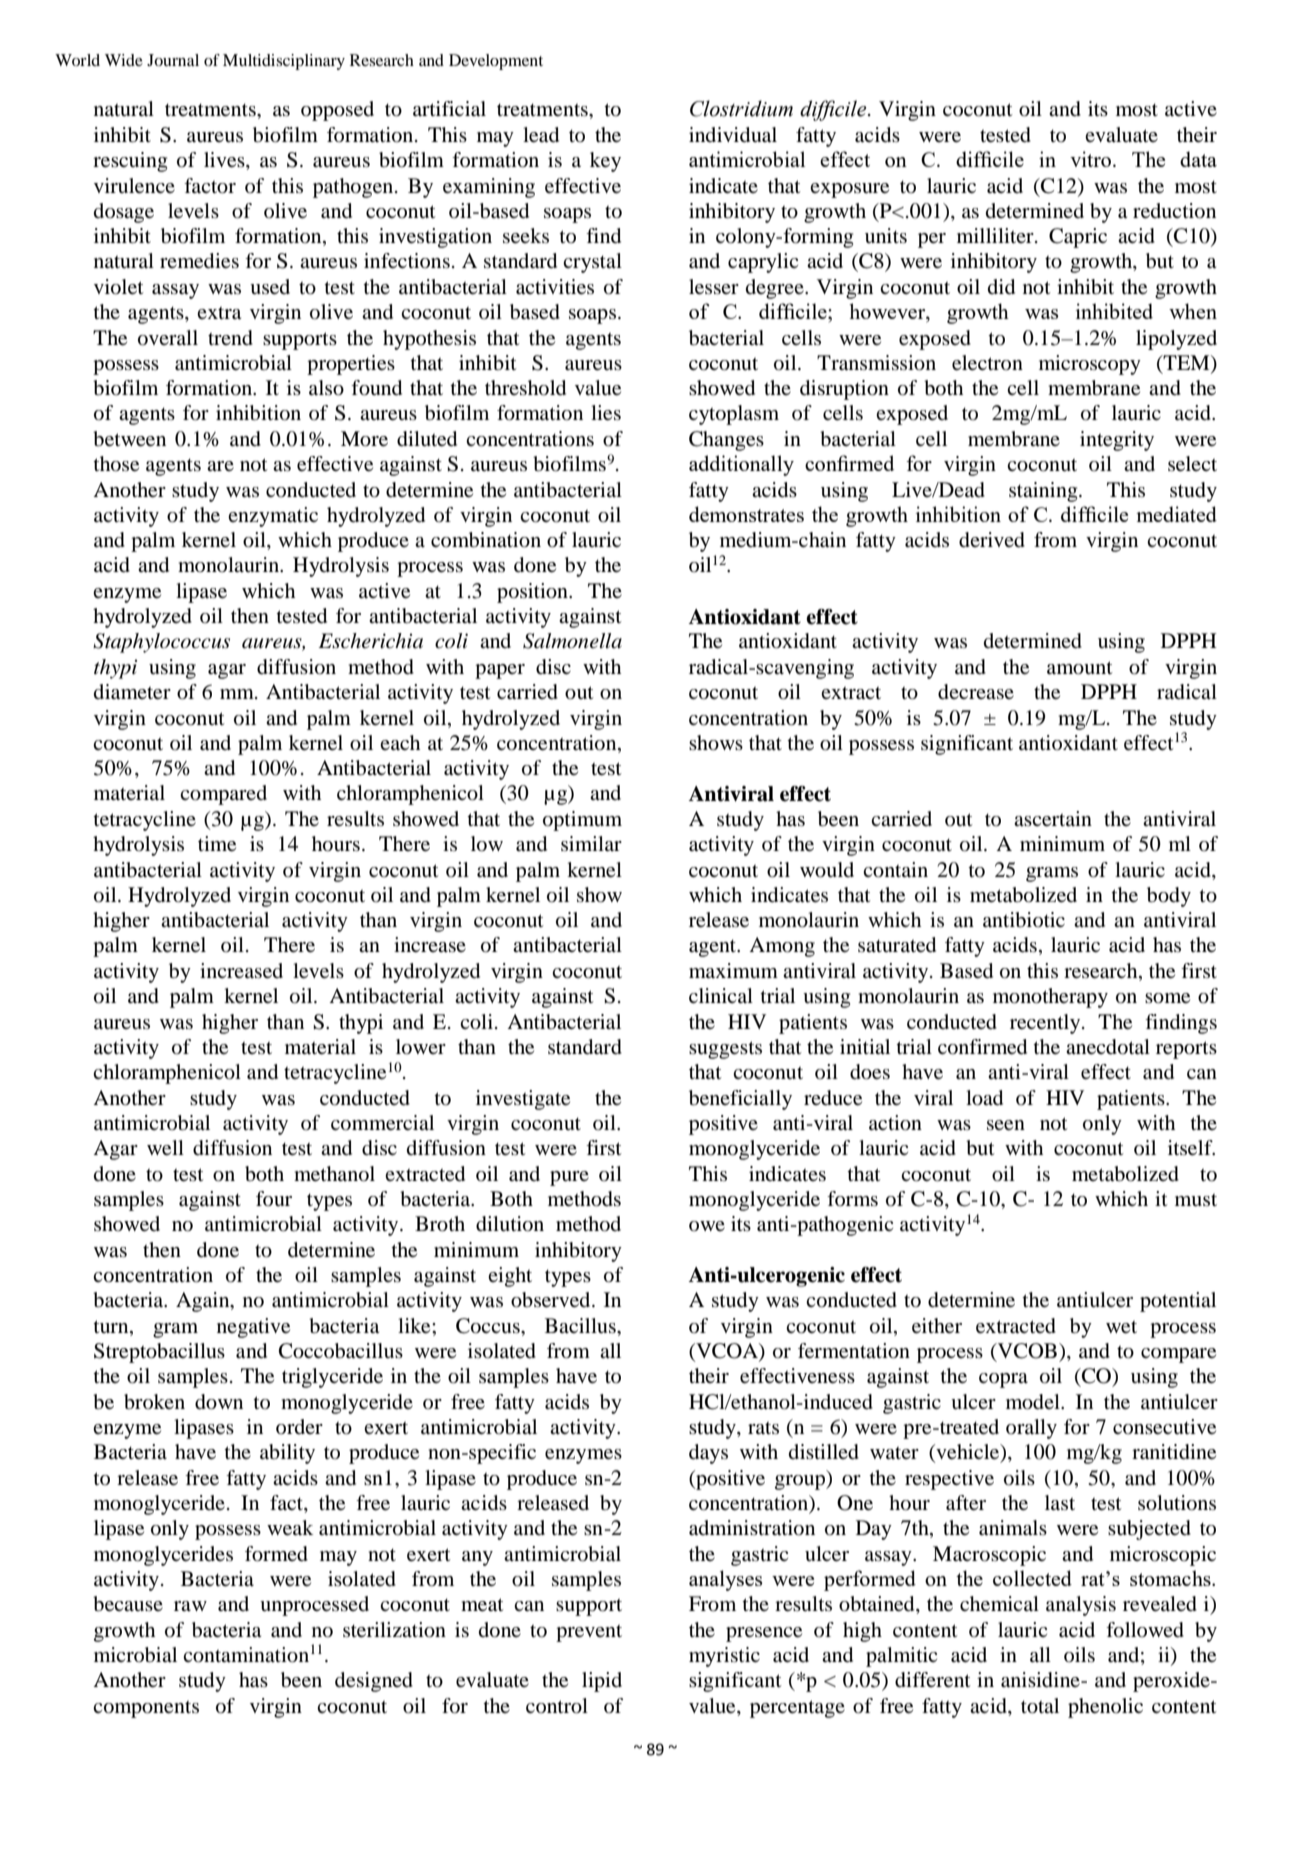 The height and width of the image is (1855, 1311). I want to click on pure, so click(569, 1178).
